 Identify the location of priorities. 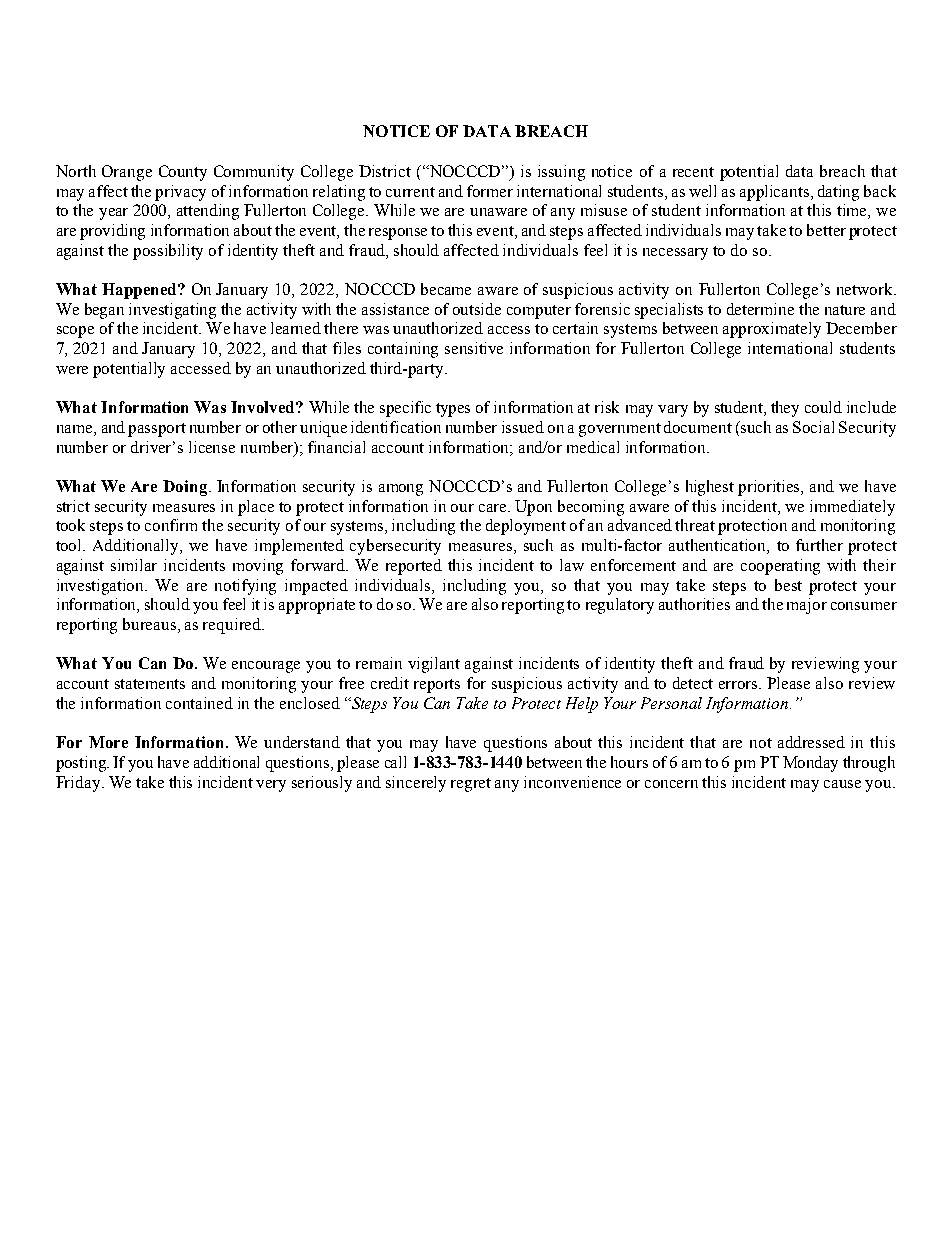
(770, 488).
